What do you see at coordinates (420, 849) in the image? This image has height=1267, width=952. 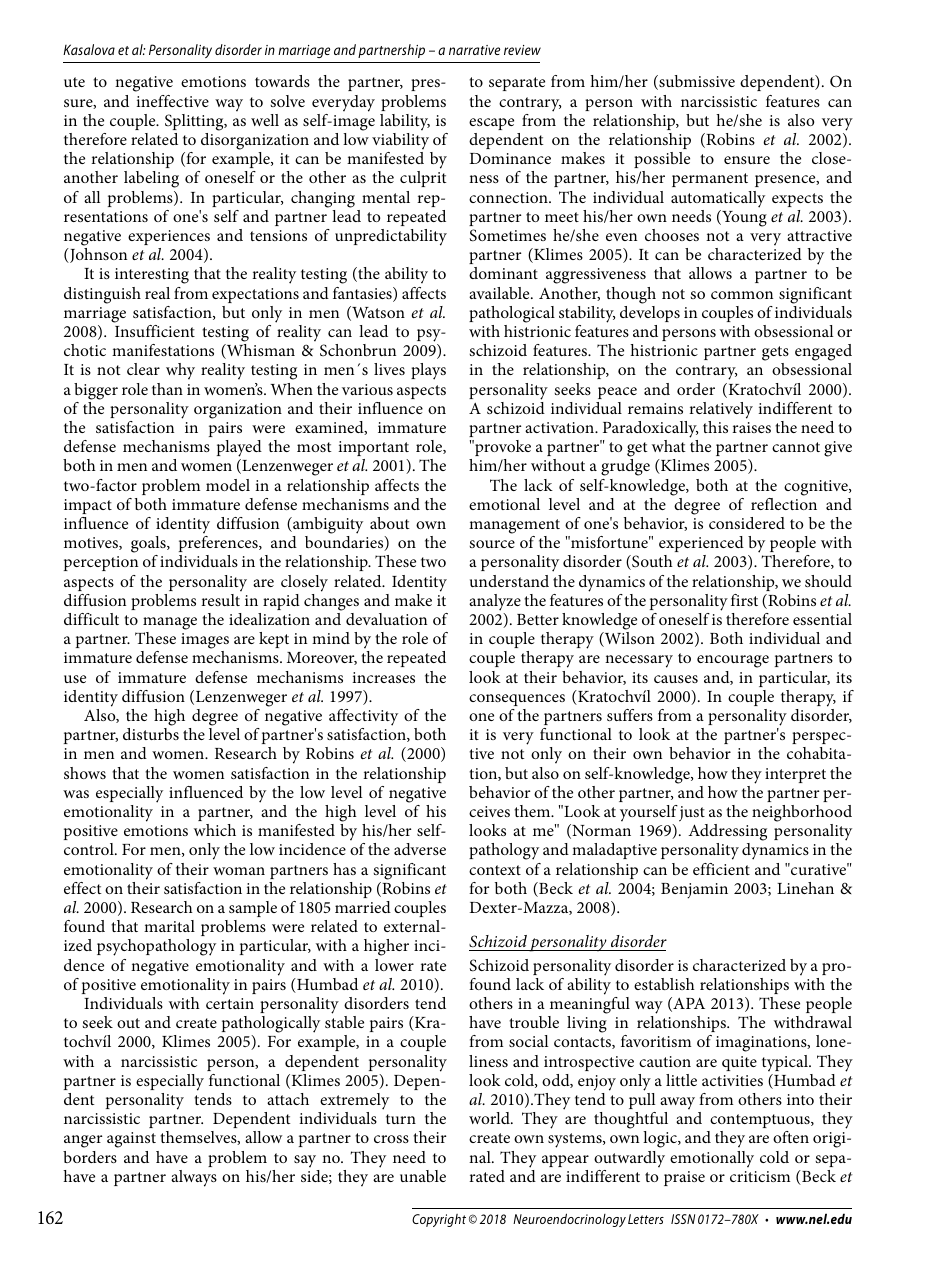 I see `adverse` at bounding box center [420, 849].
